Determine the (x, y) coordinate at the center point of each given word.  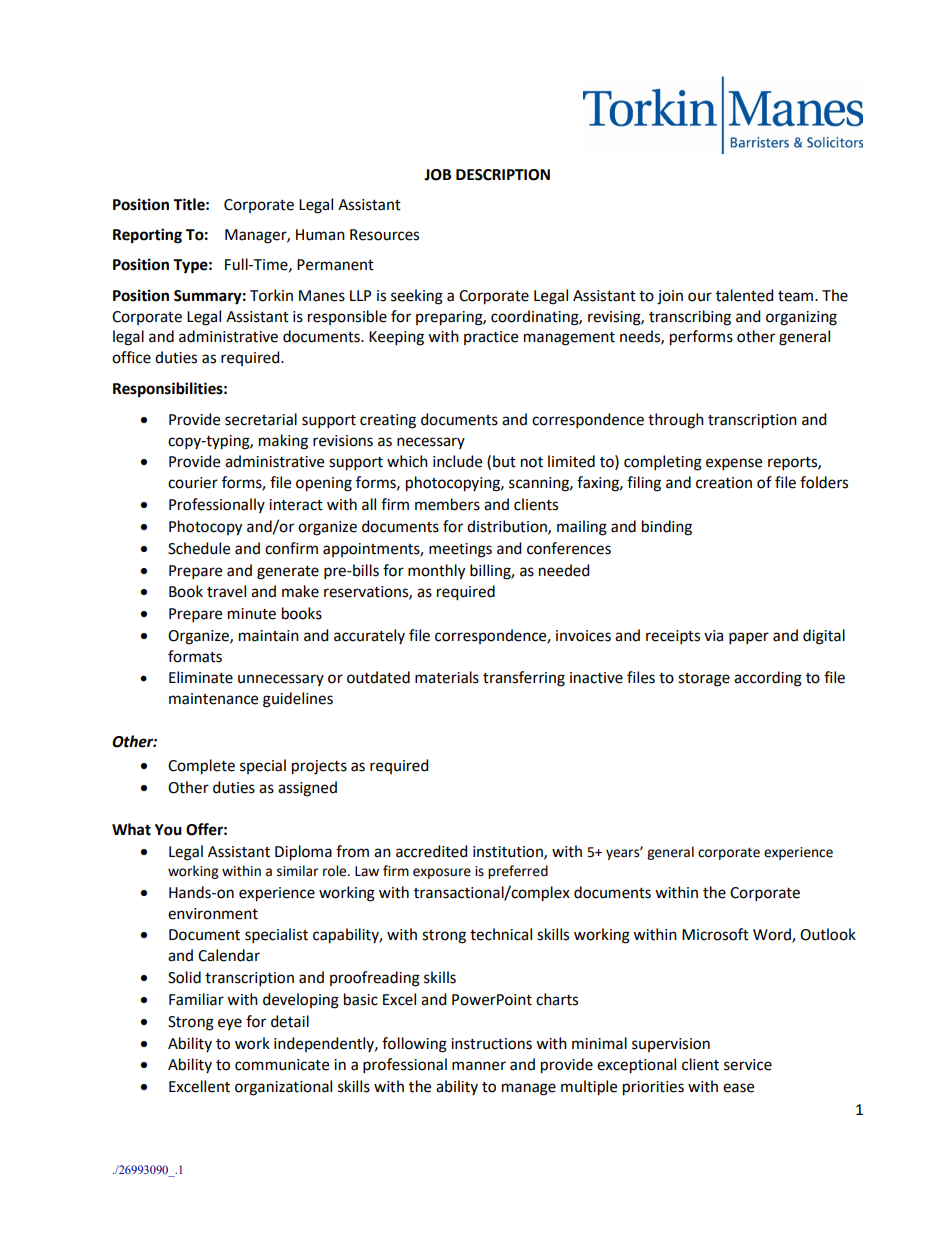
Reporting (147, 236)
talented (744, 295)
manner (479, 1066)
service (748, 1065)
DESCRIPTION (503, 175)
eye (230, 1024)
